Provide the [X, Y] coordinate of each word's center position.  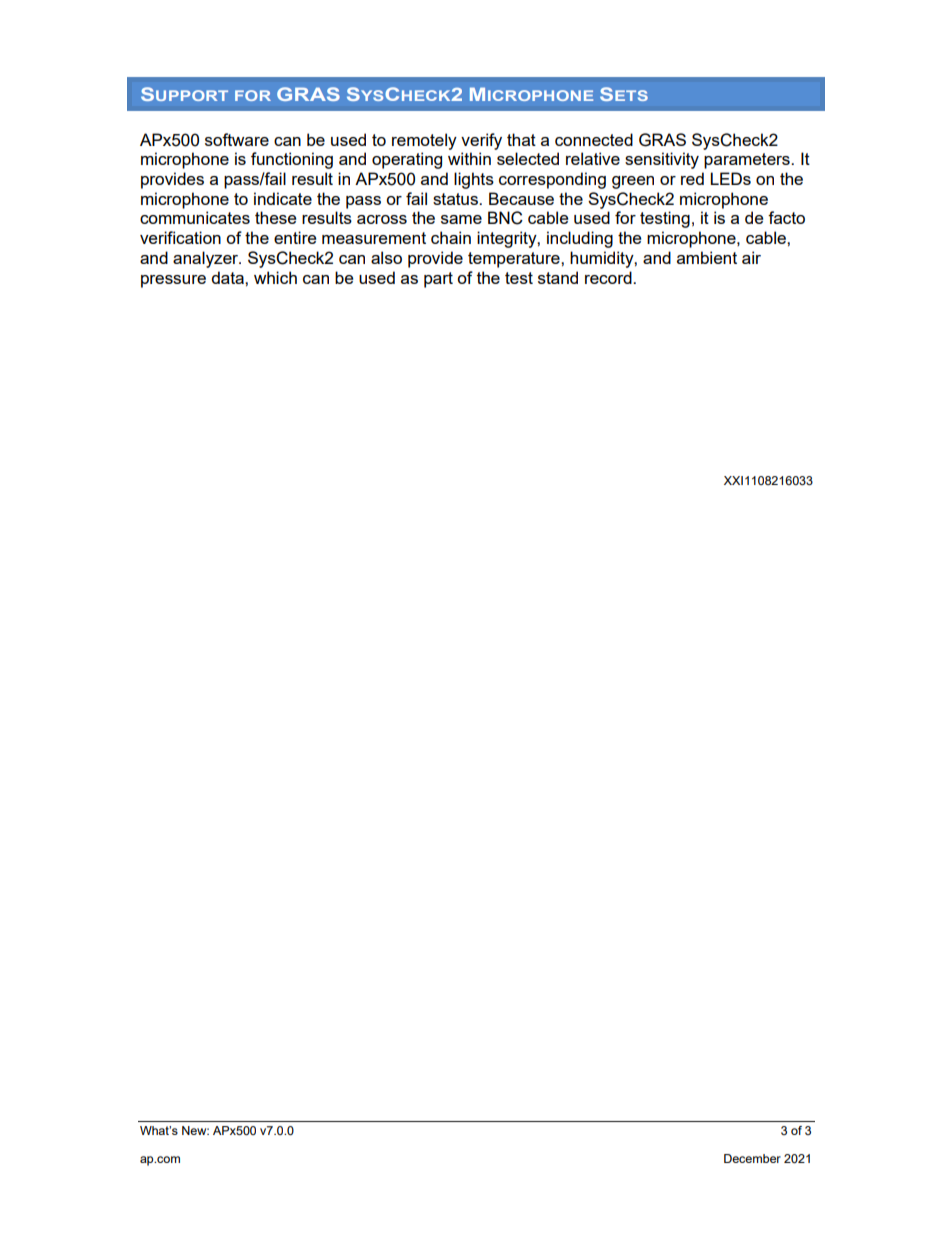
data [228, 277]
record [609, 277]
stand [558, 277]
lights [474, 180]
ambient [707, 257]
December [752, 1158]
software [237, 139]
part [438, 280]
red [692, 178]
